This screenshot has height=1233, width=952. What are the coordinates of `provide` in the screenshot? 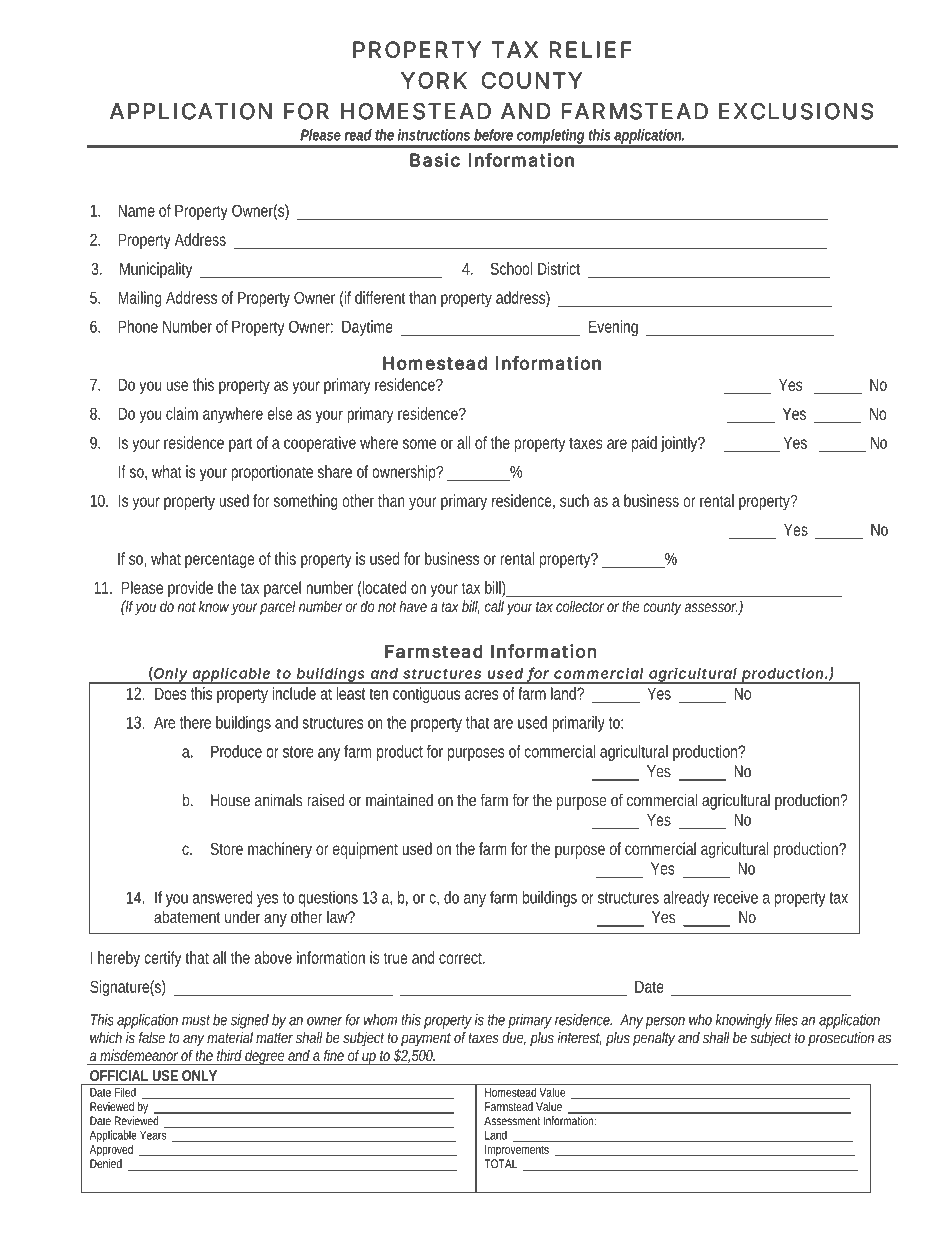 It's located at (190, 589).
